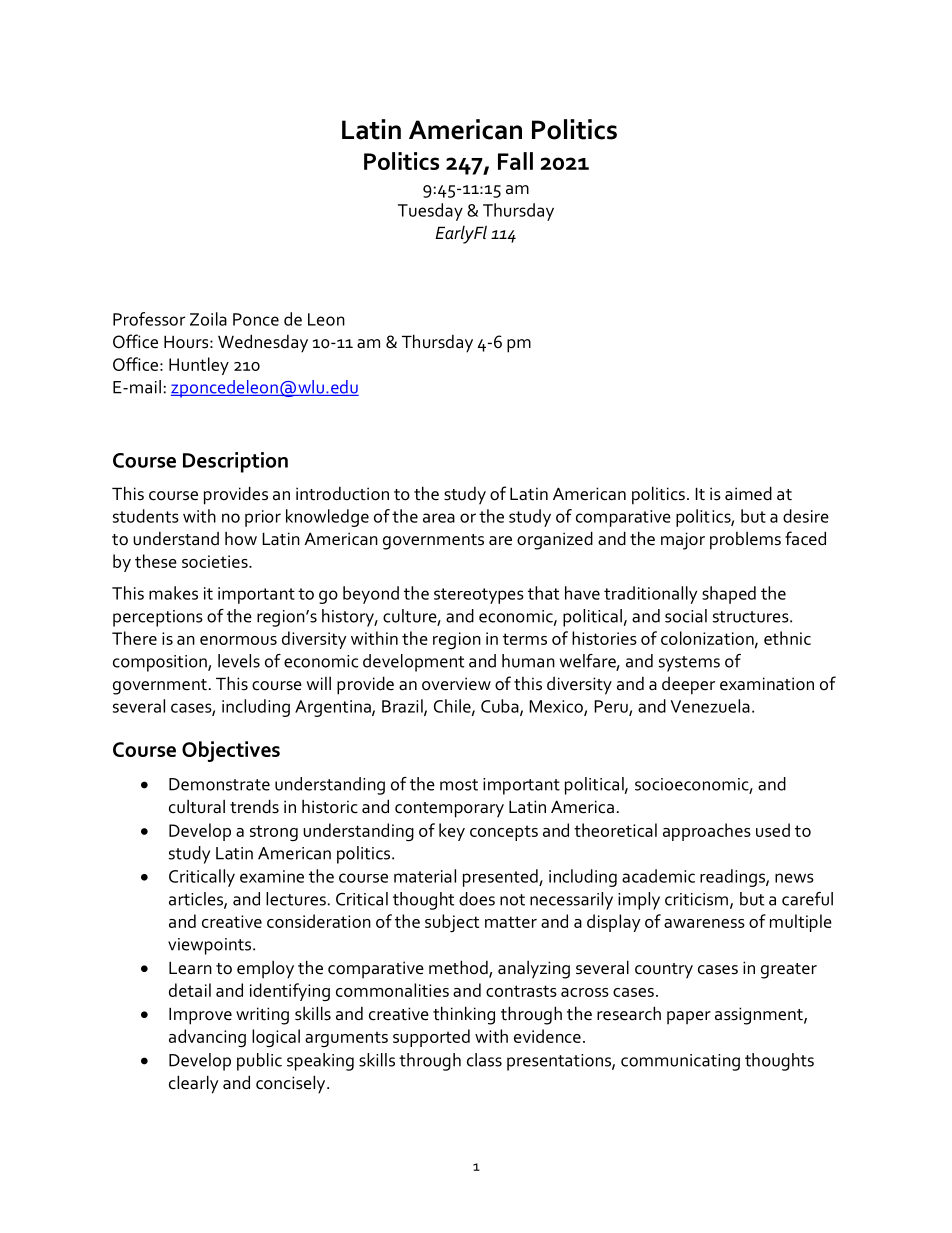 This document has width=952, height=1233. What do you see at coordinates (149, 319) in the document?
I see `Professor` at bounding box center [149, 319].
